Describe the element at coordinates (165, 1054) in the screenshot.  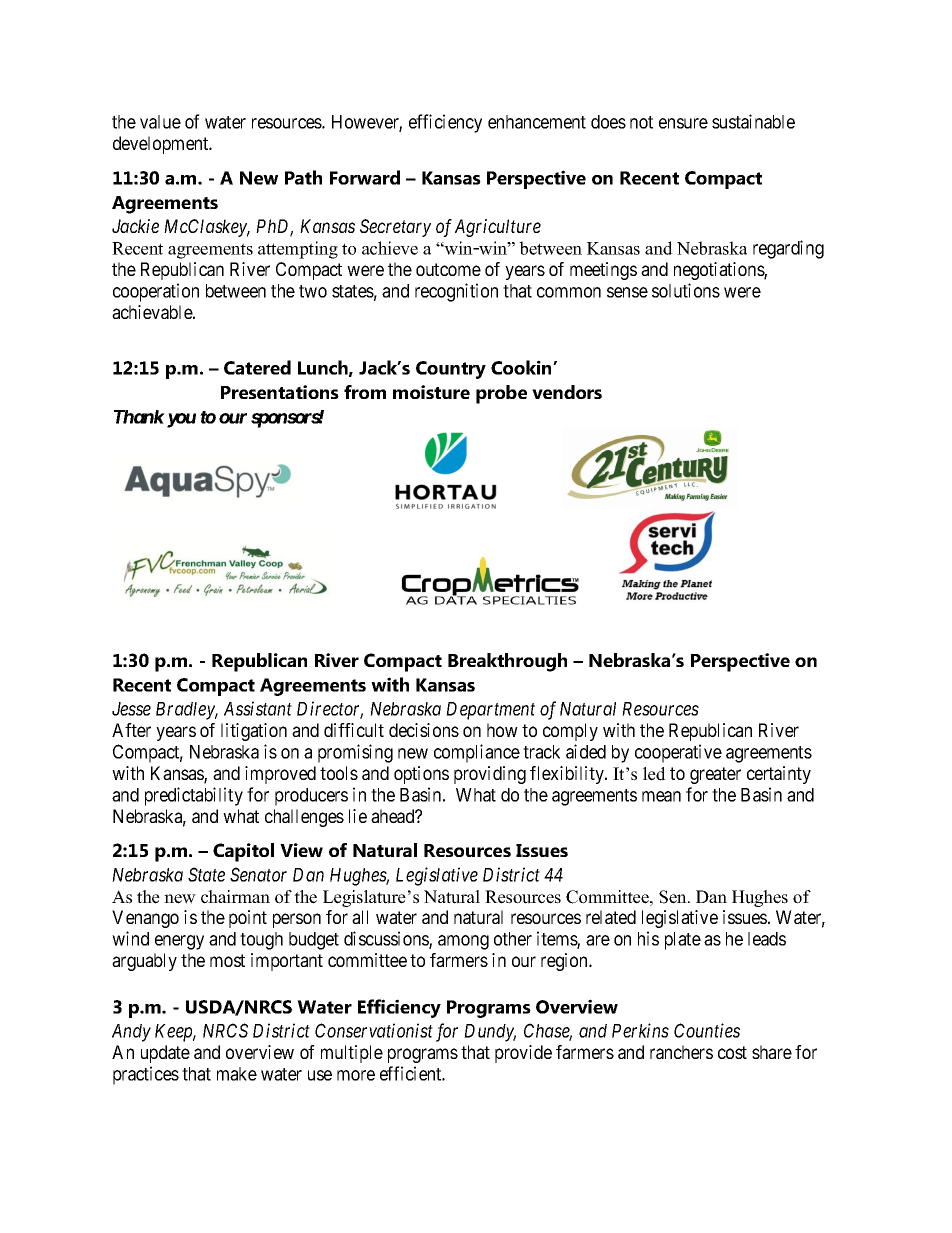
I see `update` at that location.
